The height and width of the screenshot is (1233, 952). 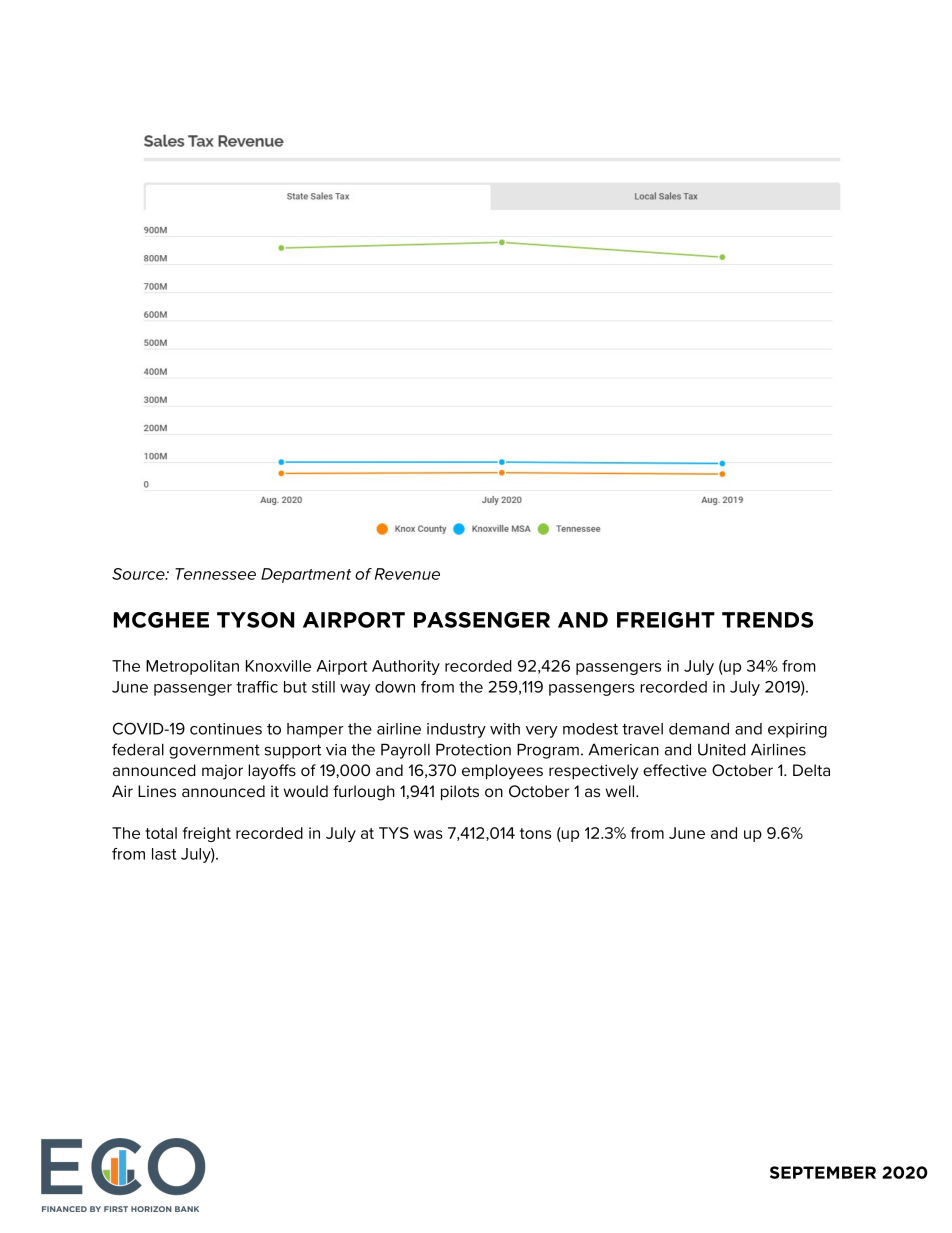 What do you see at coordinates (767, 620) in the screenshot?
I see `TRENDS` at bounding box center [767, 620].
